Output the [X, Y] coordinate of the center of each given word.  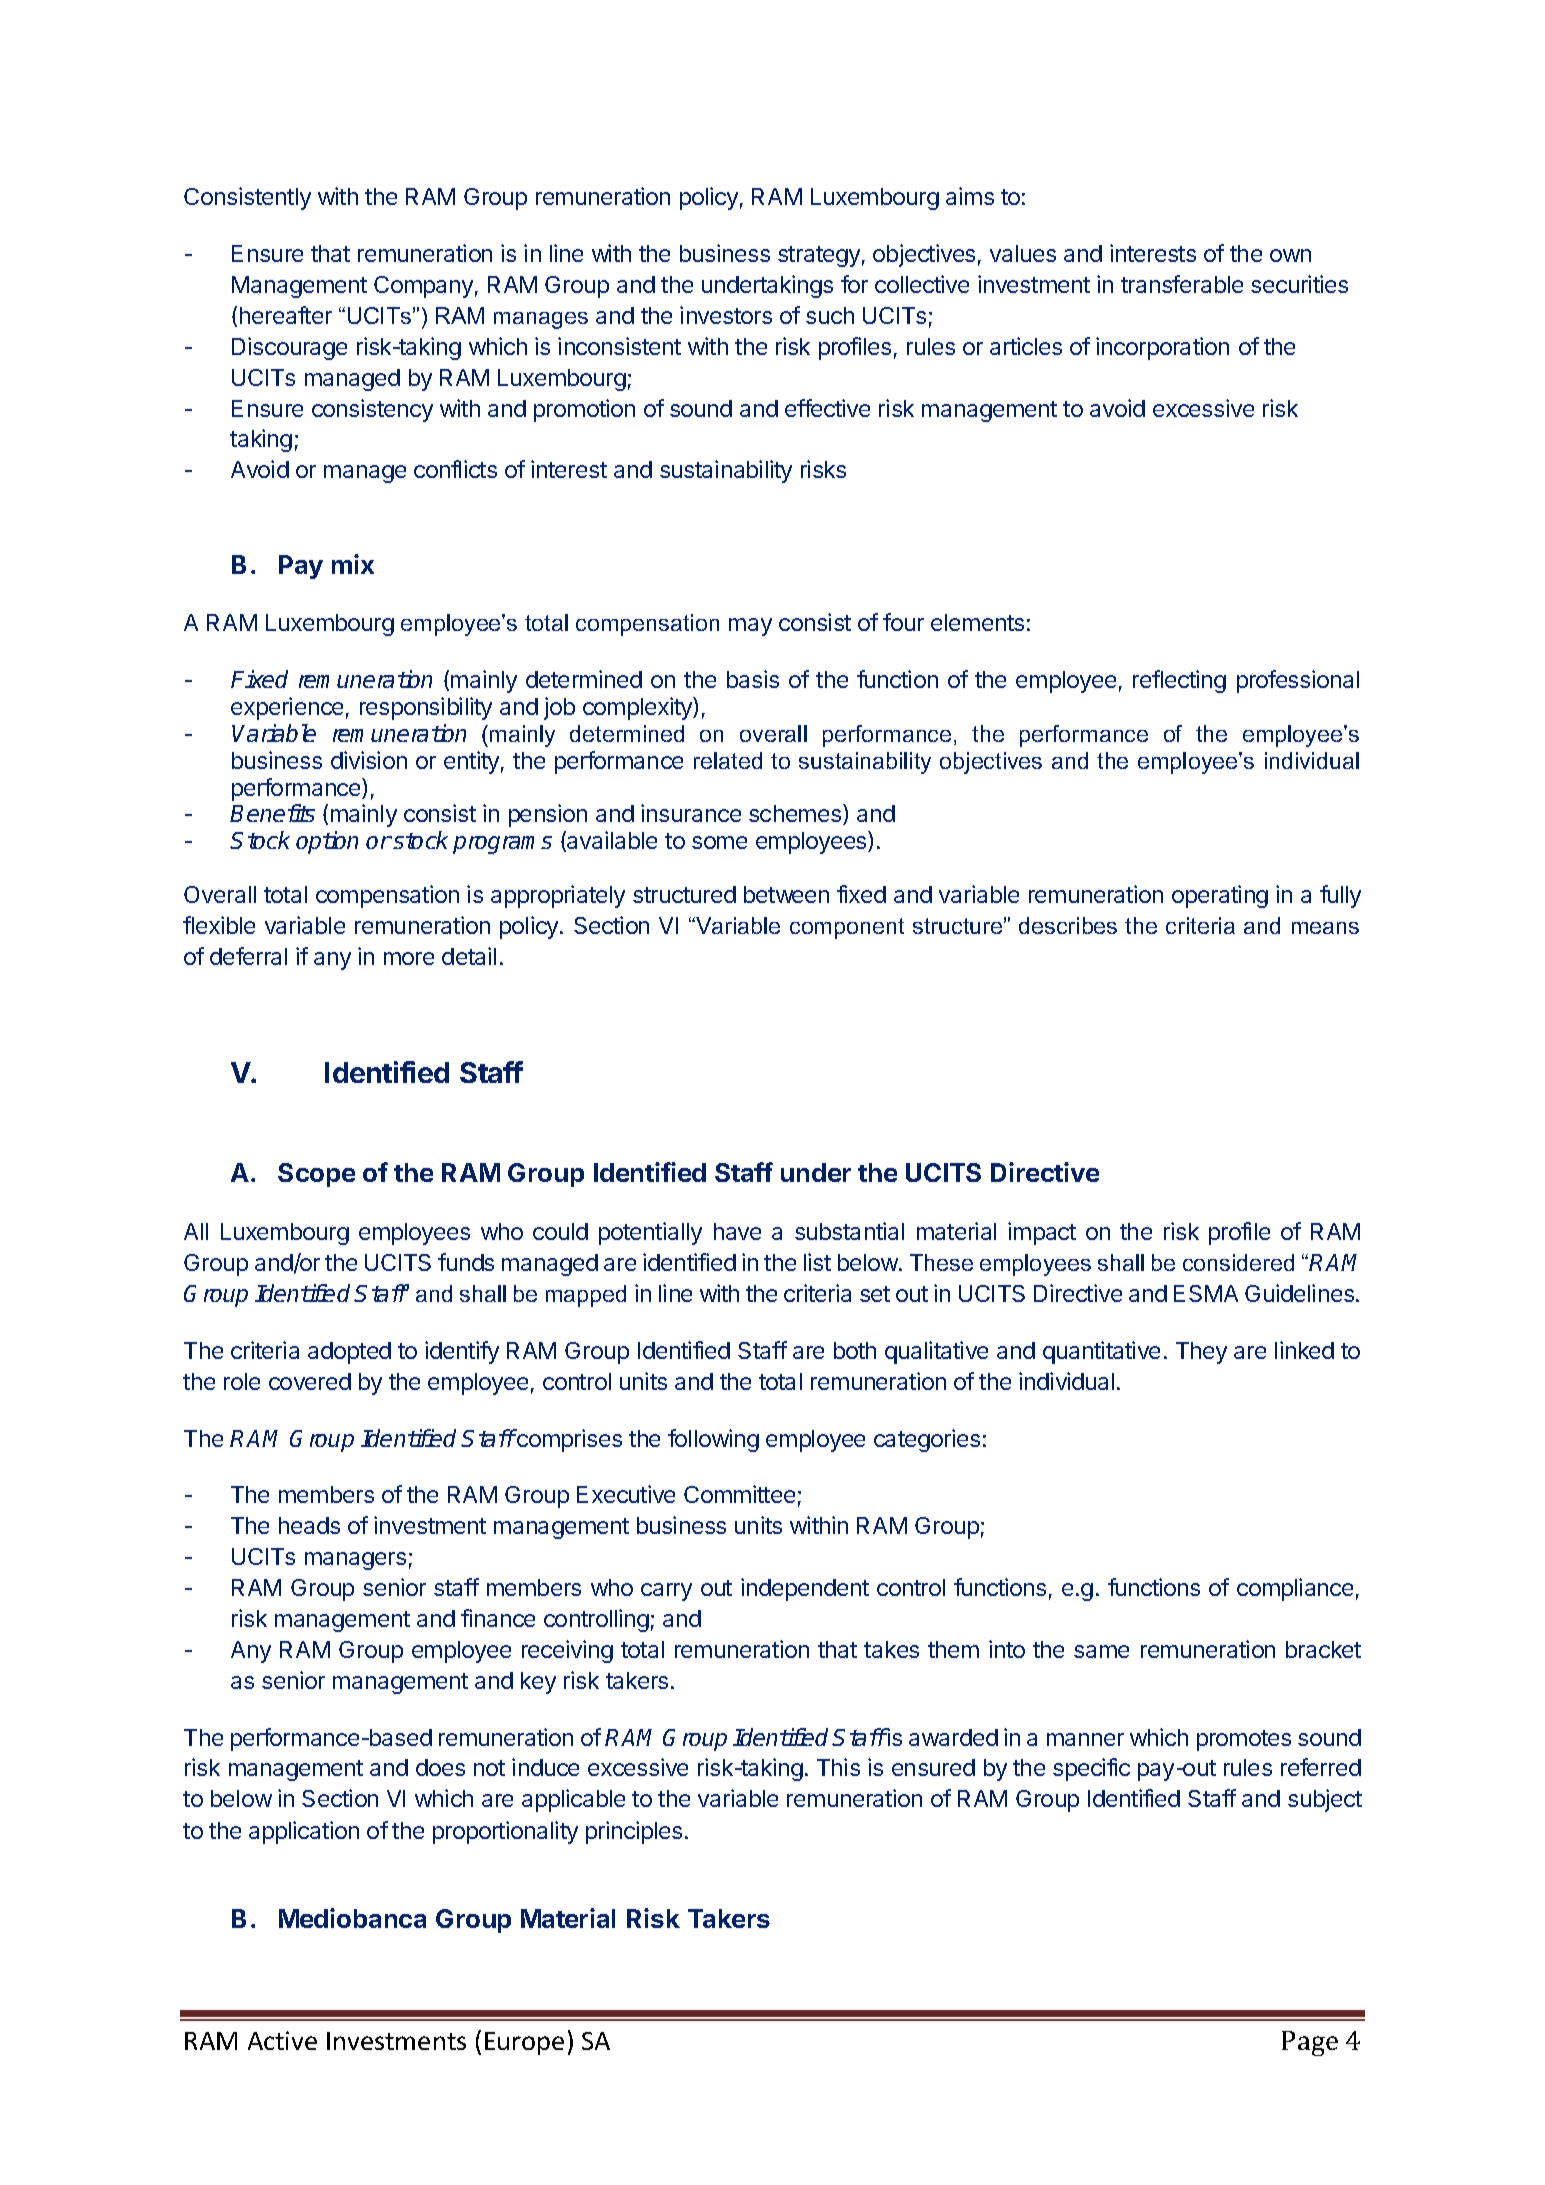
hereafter [286, 315]
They [1201, 1353]
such [830, 315]
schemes [796, 814]
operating [1220, 896]
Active [282, 2040]
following [713, 1440]
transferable [1182, 284]
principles [634, 1832]
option [327, 842]
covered [310, 1381]
